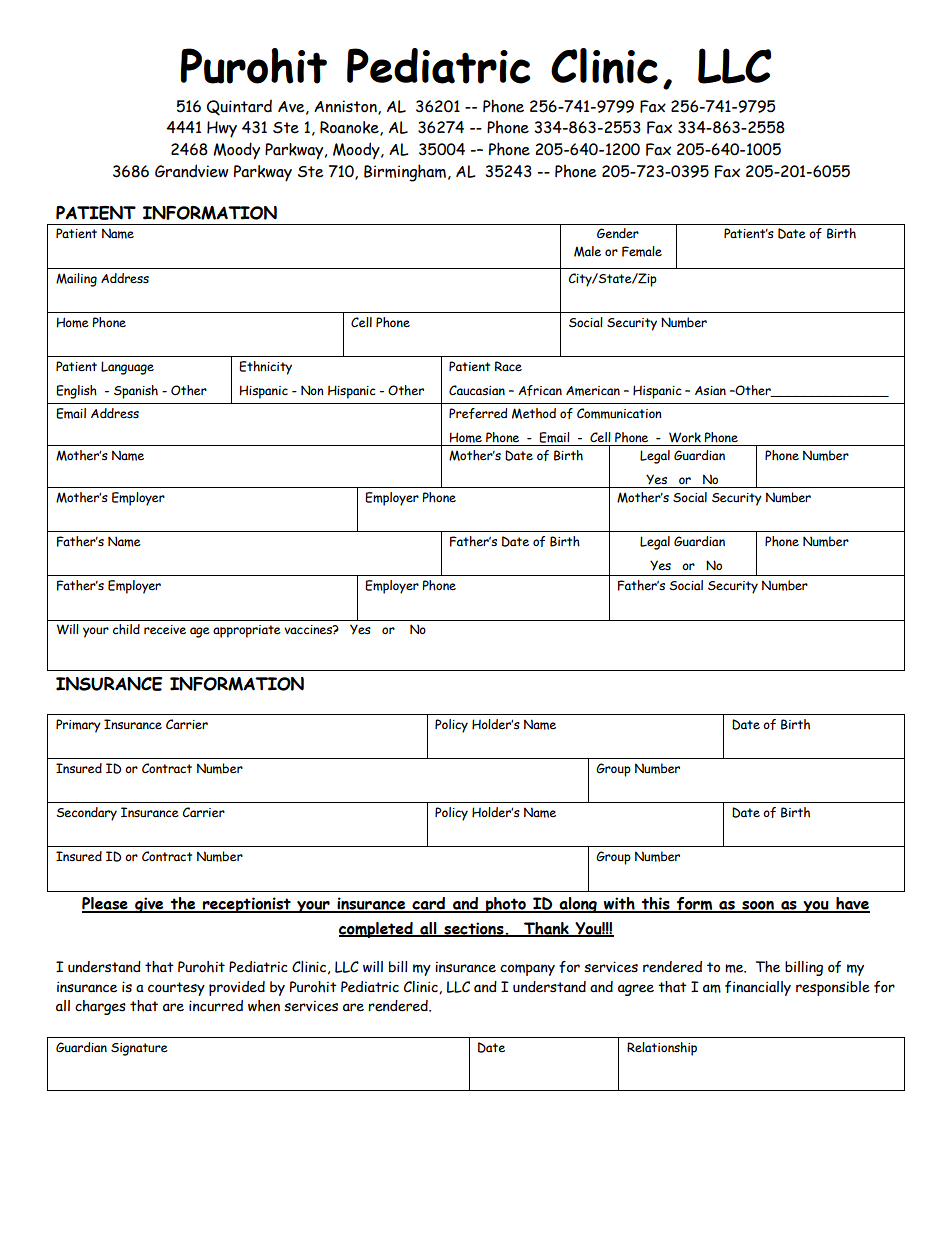 Image resolution: width=952 pixels, height=1233 pixels. What do you see at coordinates (618, 233) in the screenshot?
I see `Gender` at bounding box center [618, 233].
